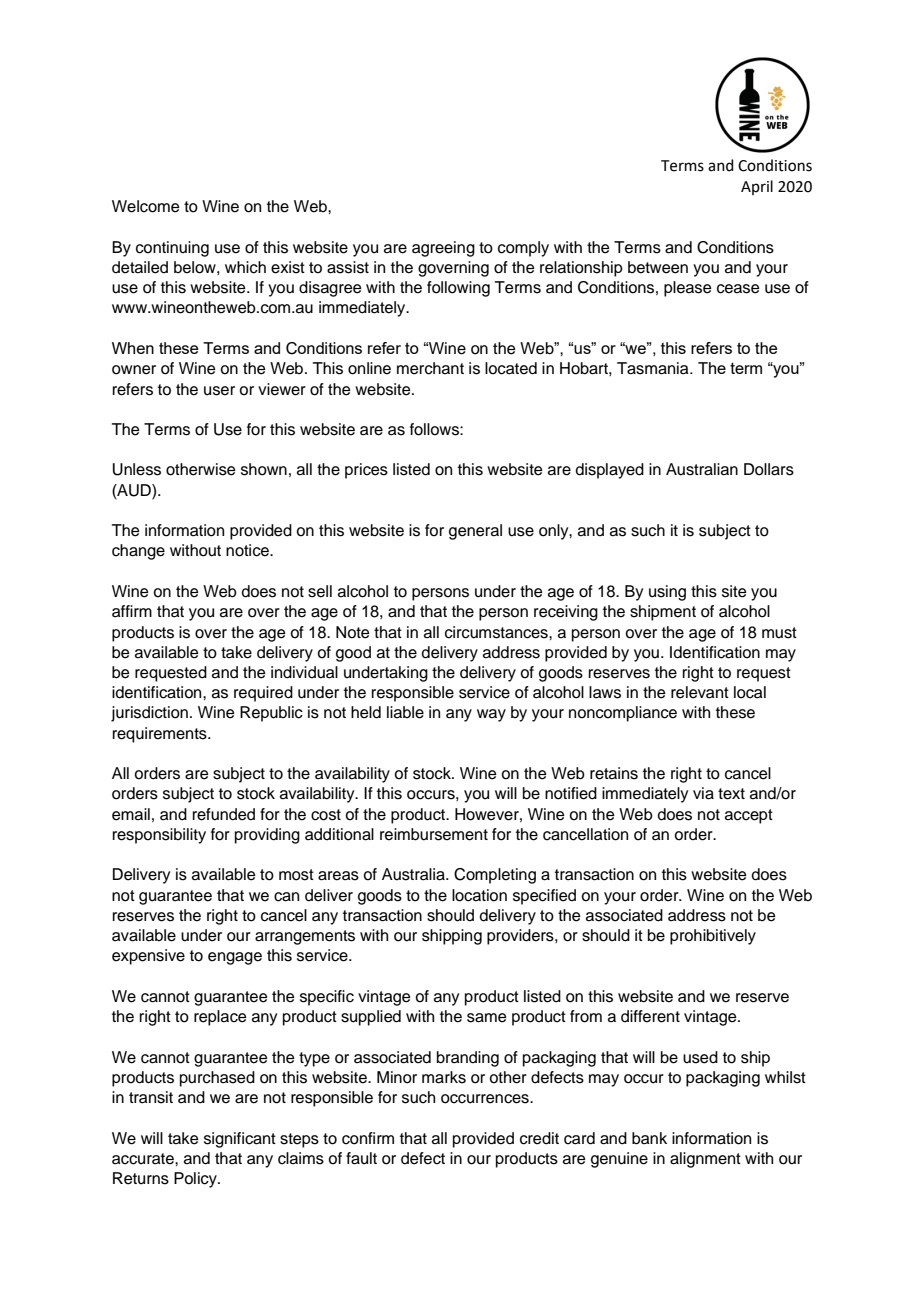 This image has height=1308, width=924. I want to click on engage, so click(235, 958).
